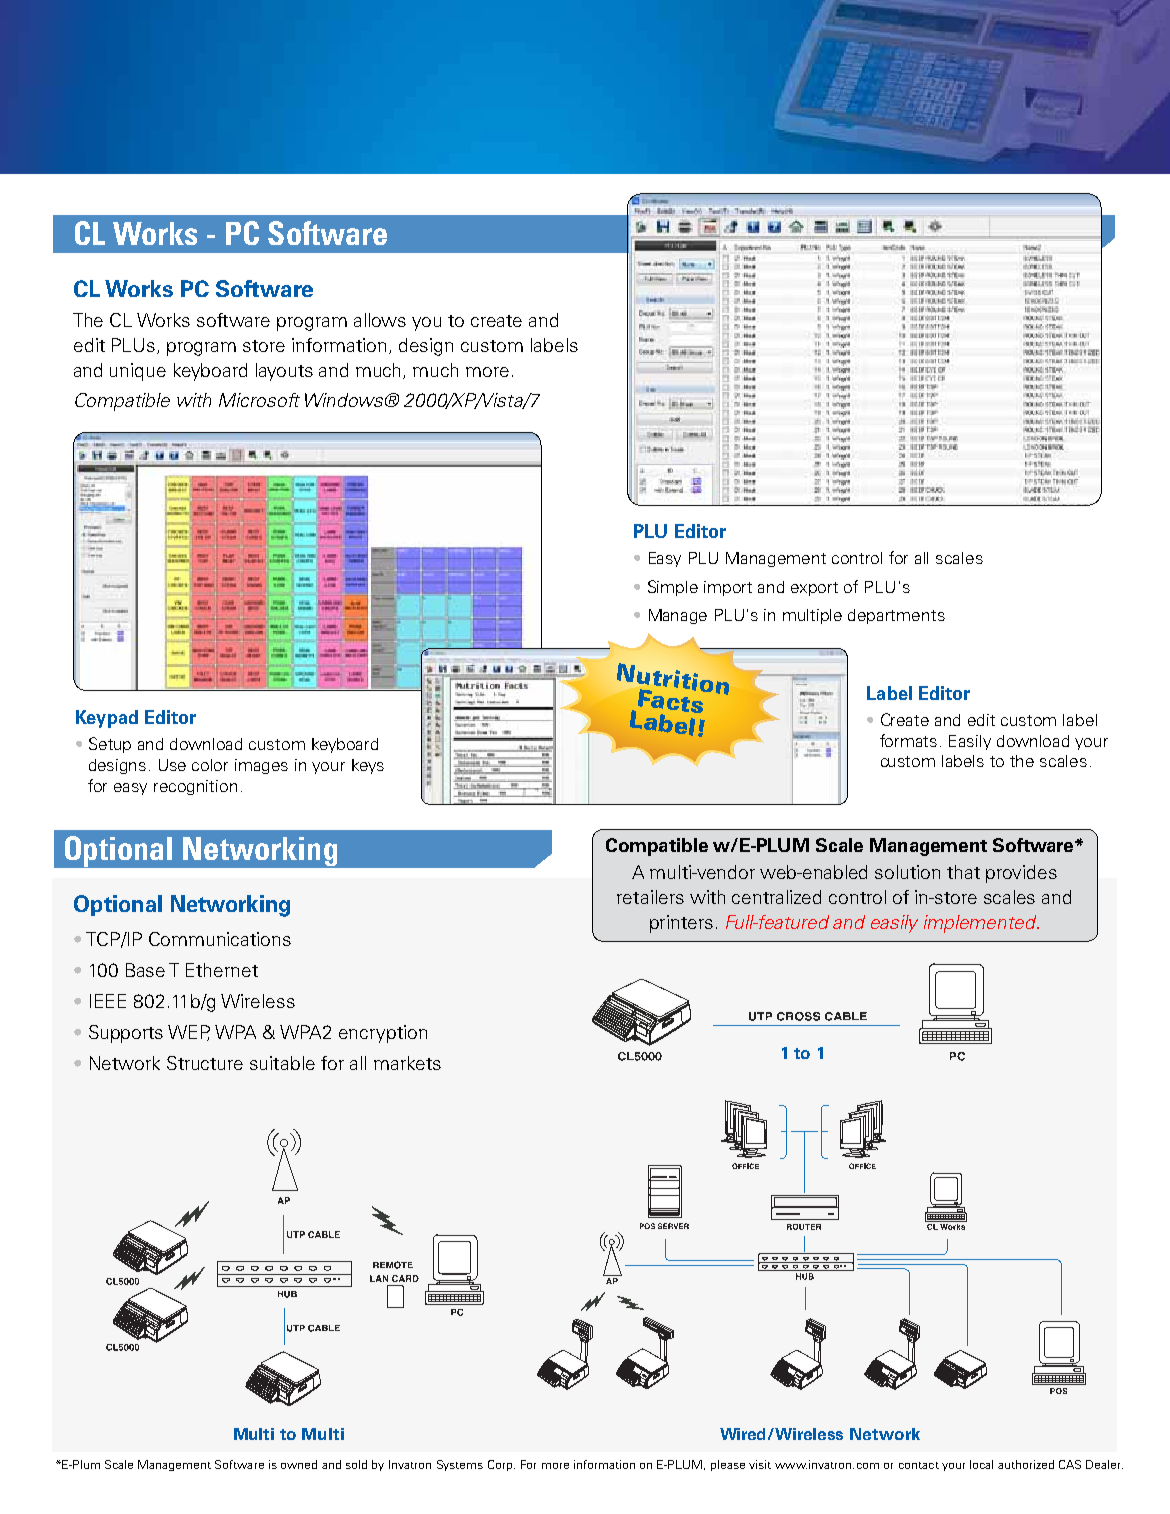 Image resolution: width=1170 pixels, height=1514 pixels. I want to click on Structure, so click(205, 1063).
